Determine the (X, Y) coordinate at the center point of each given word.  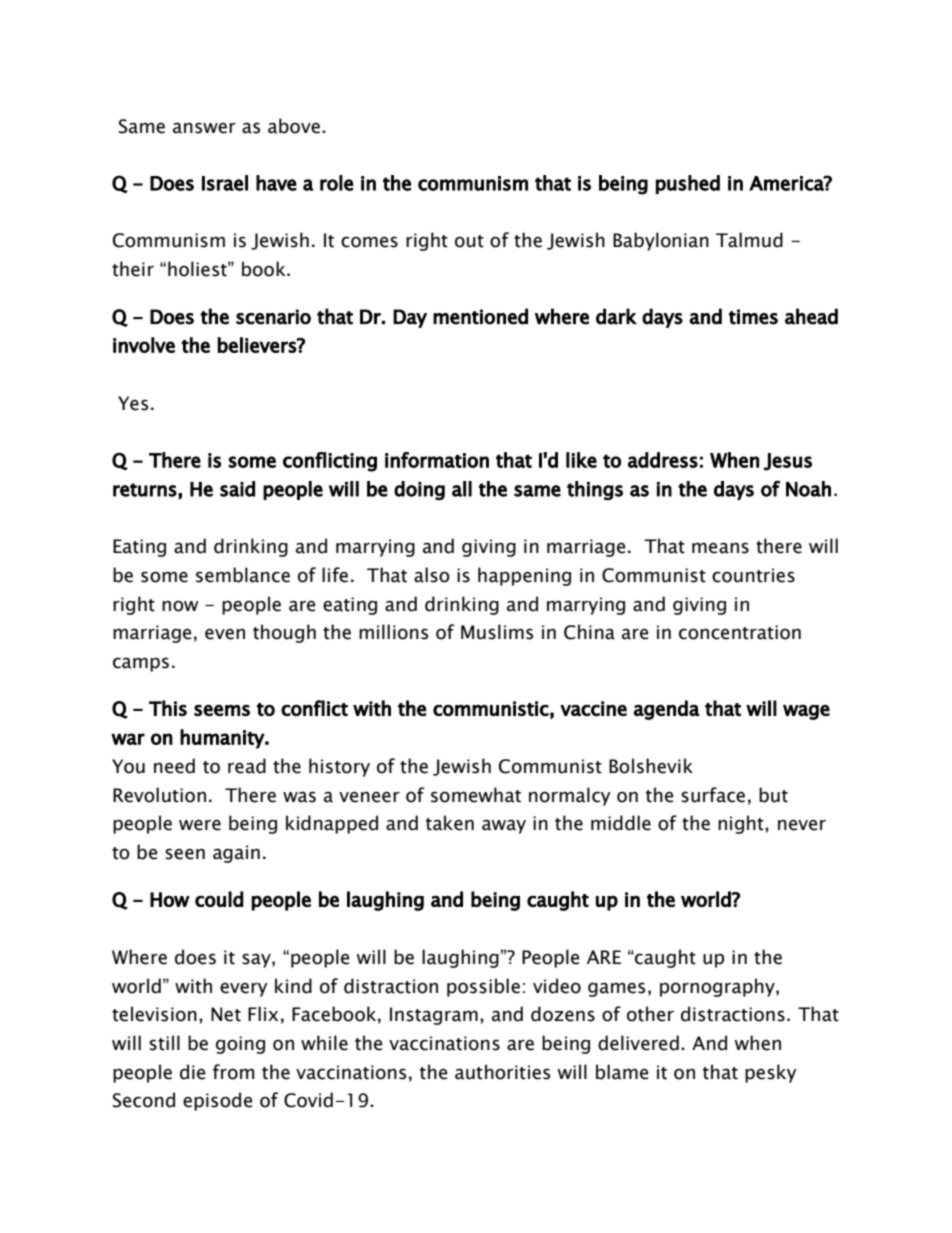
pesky (771, 1073)
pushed (688, 184)
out (469, 241)
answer (204, 128)
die (193, 1072)
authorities (502, 1072)
